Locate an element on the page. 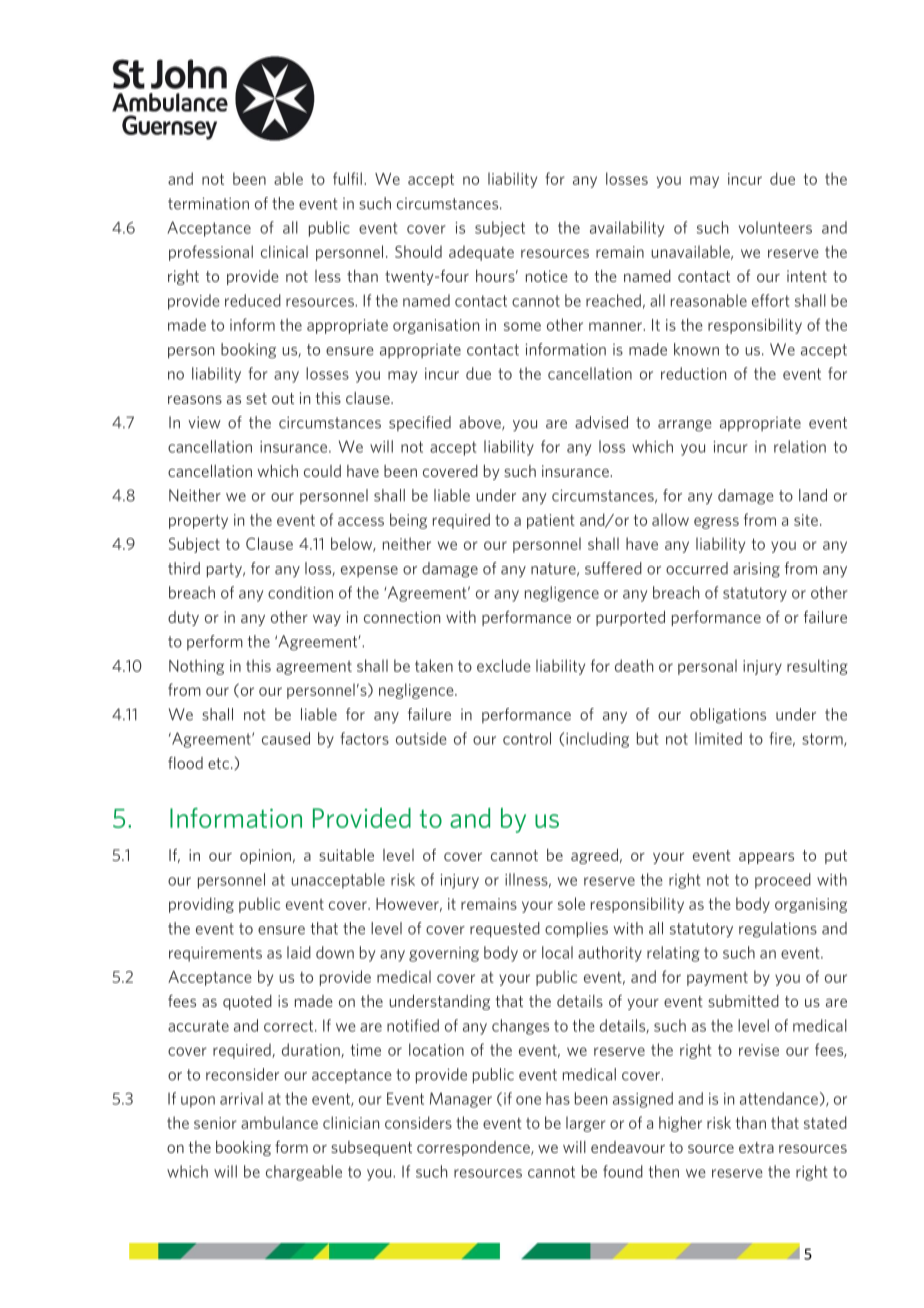  egress is located at coordinates (716, 523).
